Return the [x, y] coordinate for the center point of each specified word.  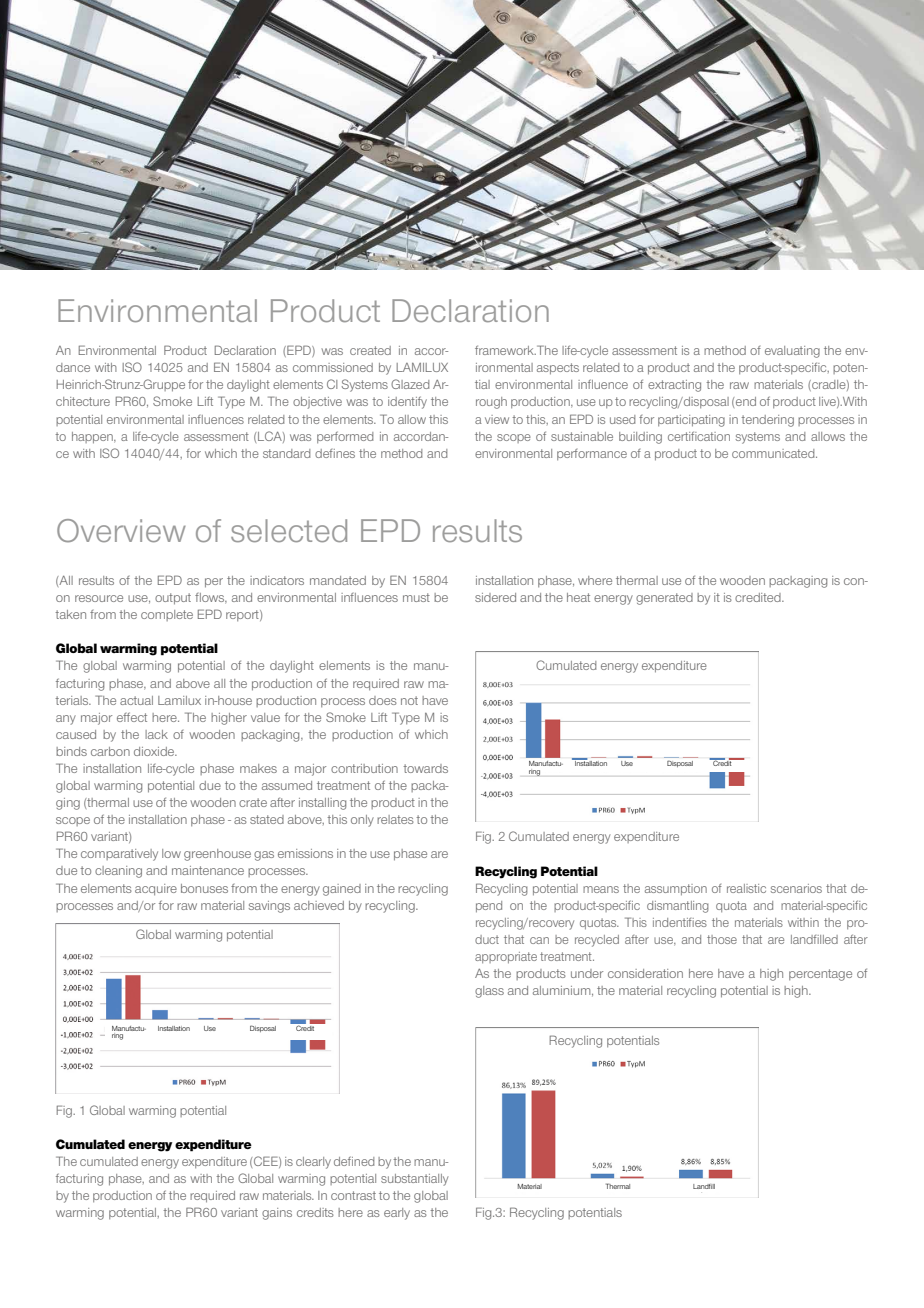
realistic [746, 888]
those [722, 939]
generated [664, 599]
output [173, 599]
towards [425, 768]
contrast [353, 1195]
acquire [156, 889]
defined [354, 1161]
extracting [674, 386]
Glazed [410, 384]
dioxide [155, 751]
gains [277, 1214]
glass [489, 992]
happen [93, 438]
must [416, 597]
